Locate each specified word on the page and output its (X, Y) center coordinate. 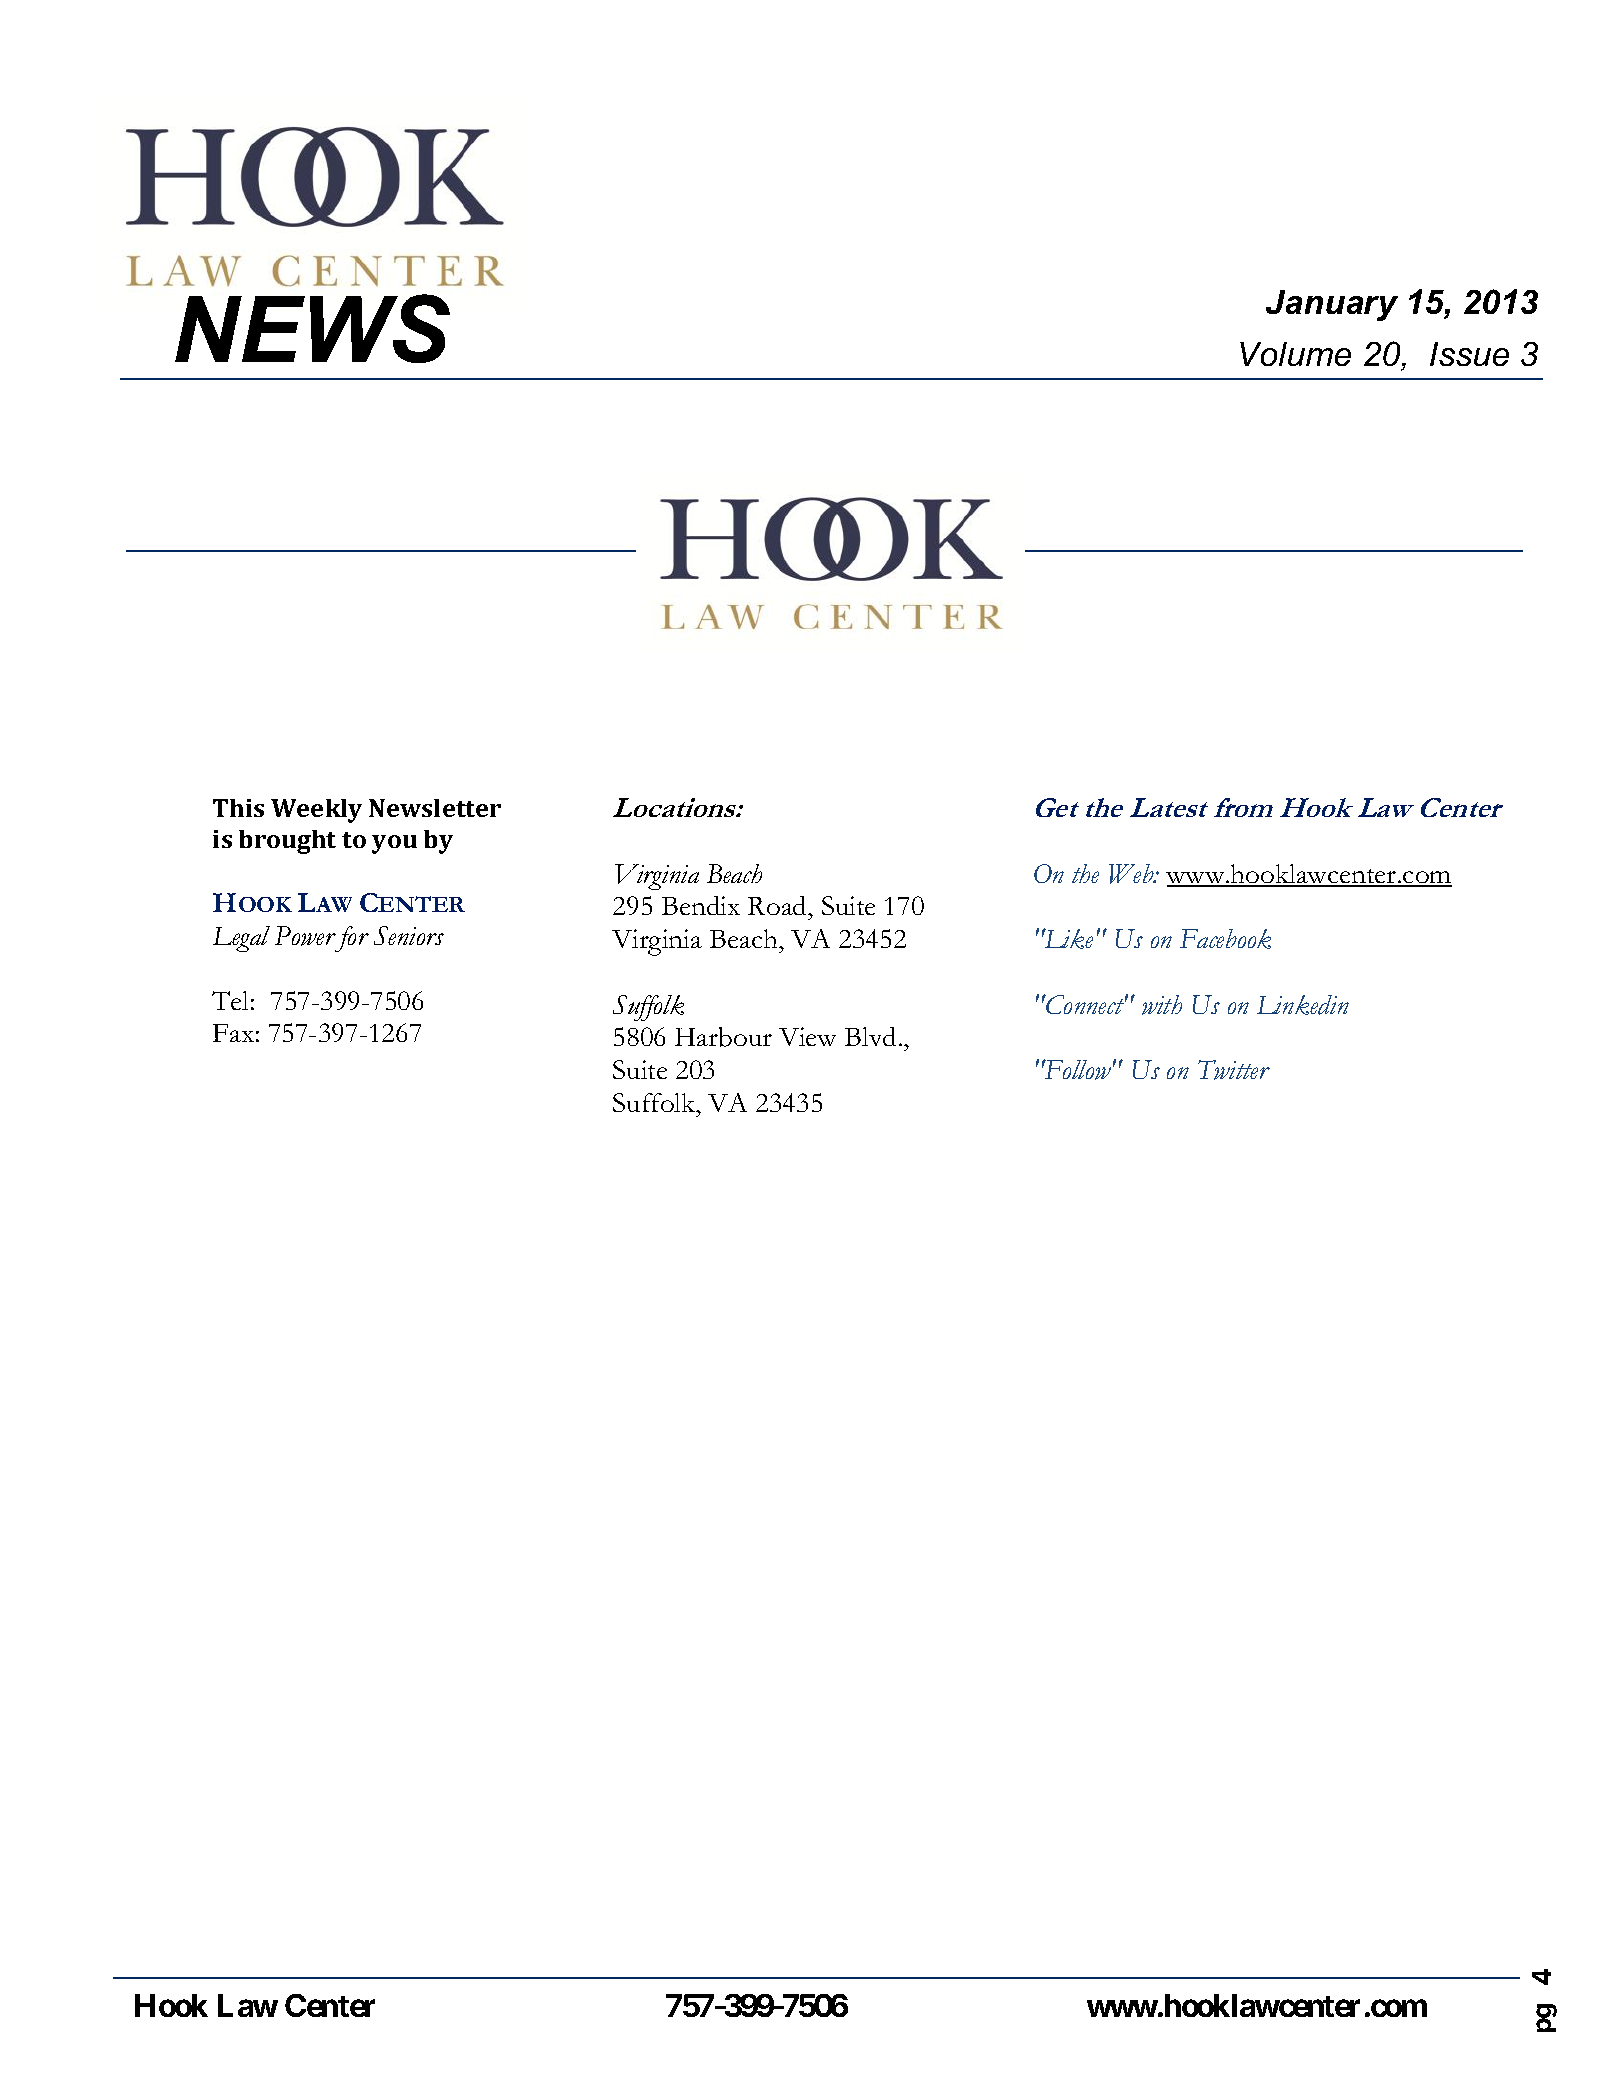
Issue (1469, 354)
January (1332, 305)
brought (287, 842)
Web (1132, 874)
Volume (1295, 354)
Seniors (409, 935)
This (238, 808)
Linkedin (1303, 1005)
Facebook (1225, 939)
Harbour (723, 1037)
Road (779, 905)
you (394, 844)
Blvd (872, 1036)
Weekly (316, 811)
